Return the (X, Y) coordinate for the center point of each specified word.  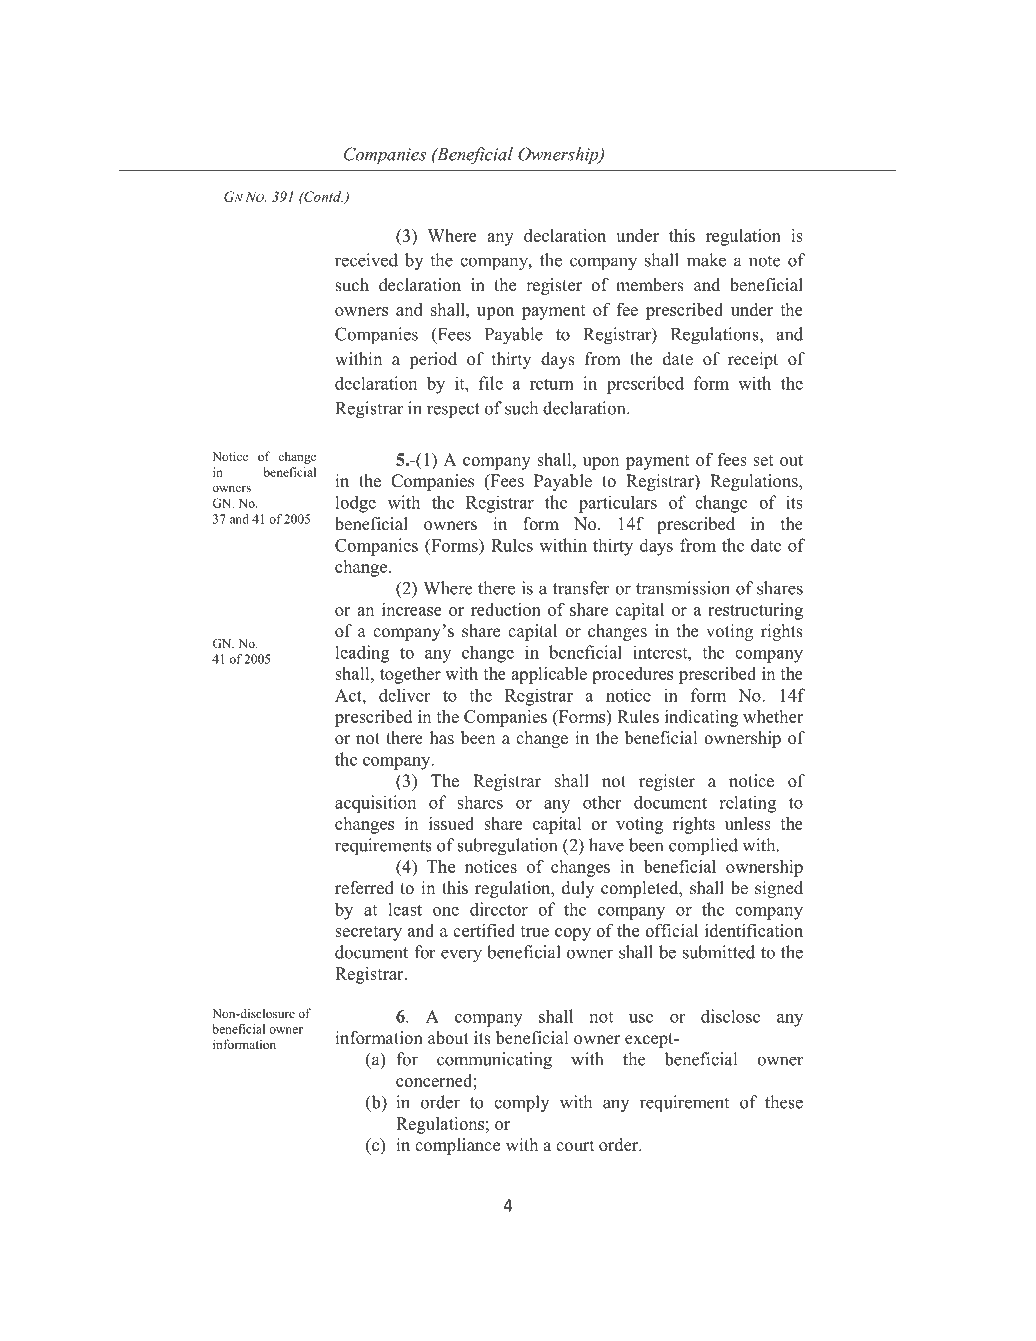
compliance (457, 1146)
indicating (701, 718)
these (784, 1102)
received (366, 260)
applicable (549, 675)
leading (362, 654)
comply (521, 1104)
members (650, 285)
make (706, 260)
